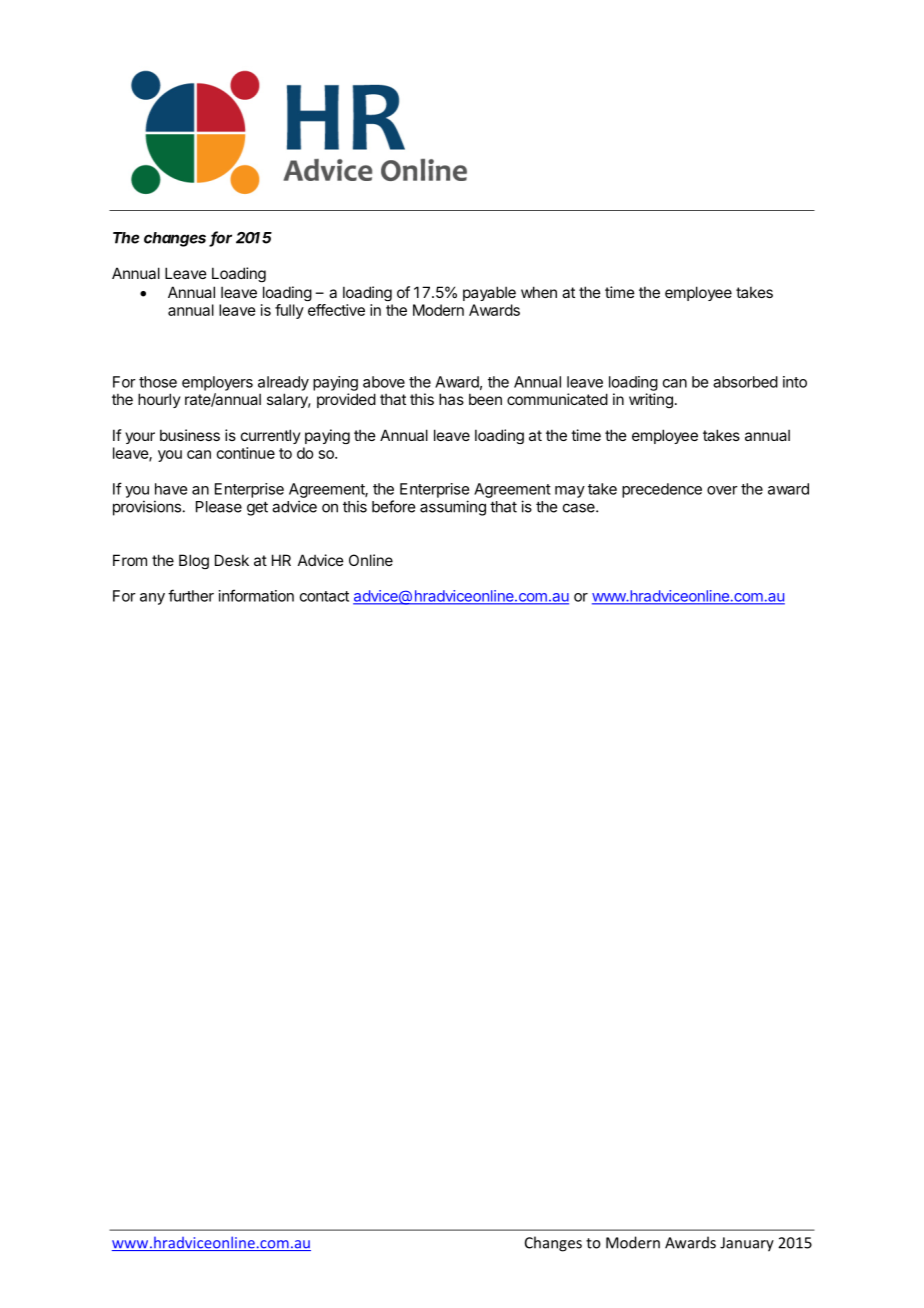 The height and width of the document is (1308, 924). What do you see at coordinates (219, 507) in the document?
I see `Please` at bounding box center [219, 507].
